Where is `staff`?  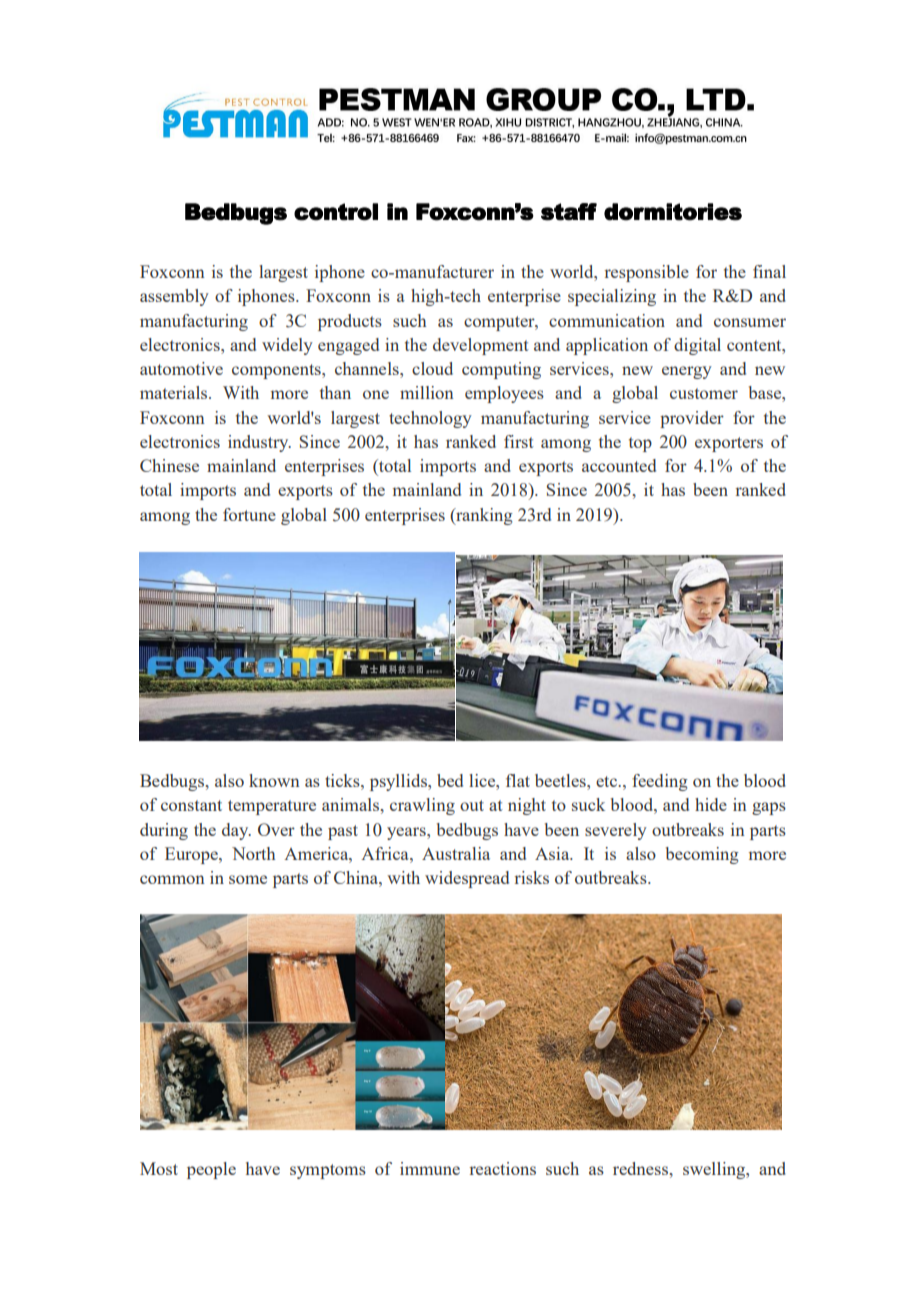
staff is located at coordinates (569, 212).
